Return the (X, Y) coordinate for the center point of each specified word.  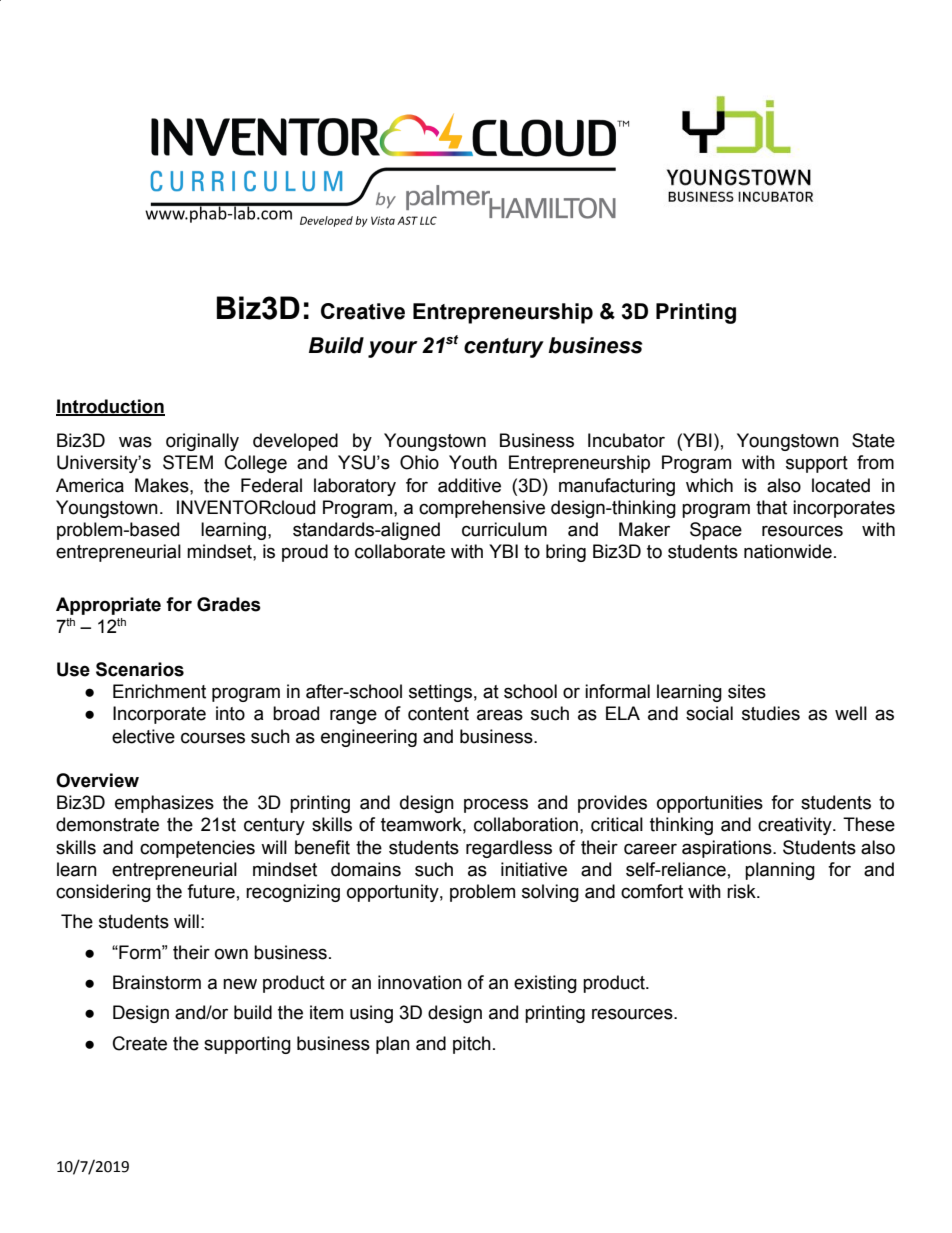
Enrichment (159, 691)
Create (140, 1043)
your (393, 349)
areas (500, 715)
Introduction (110, 407)
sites (747, 691)
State (873, 440)
